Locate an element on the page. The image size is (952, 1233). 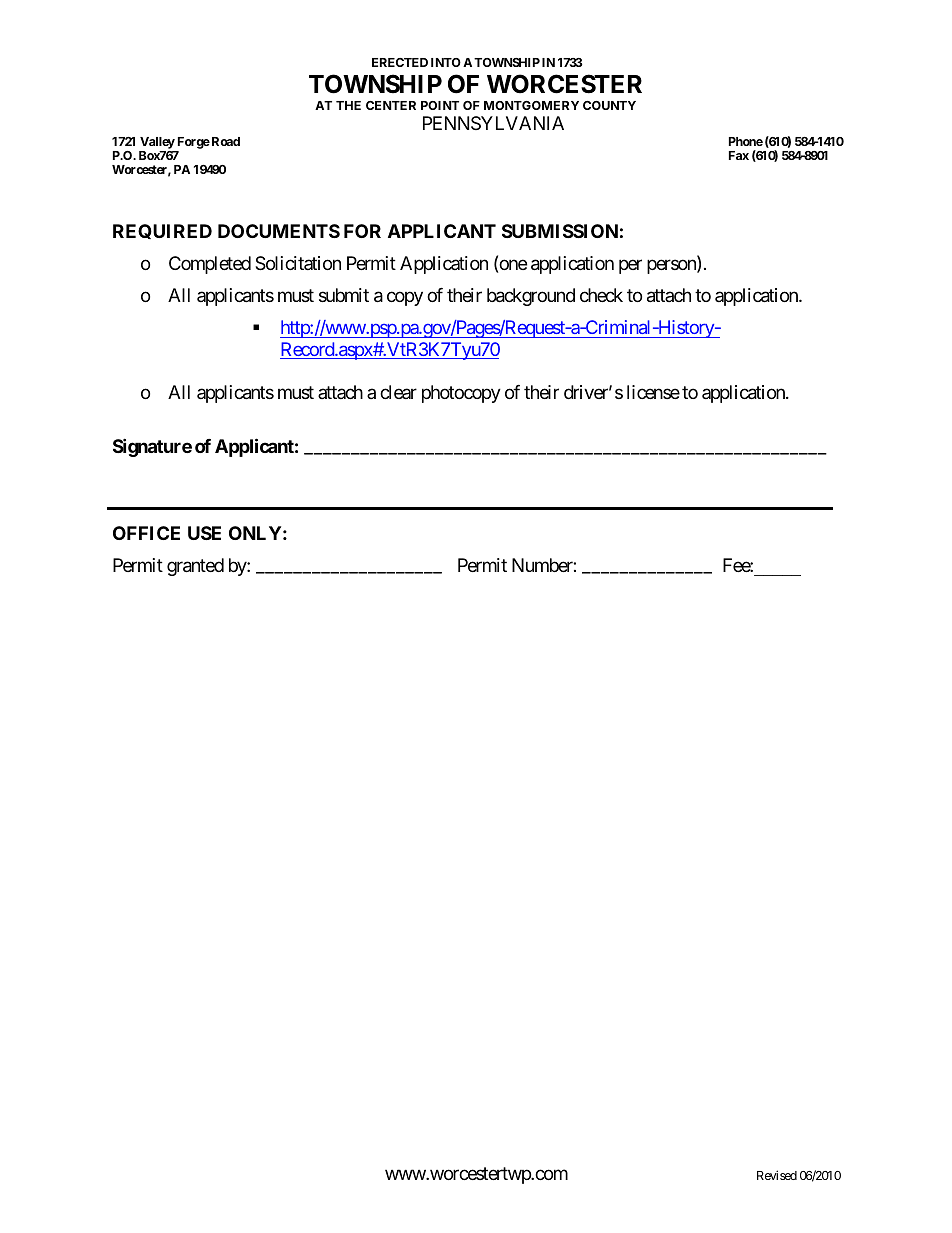
clear is located at coordinates (398, 392).
